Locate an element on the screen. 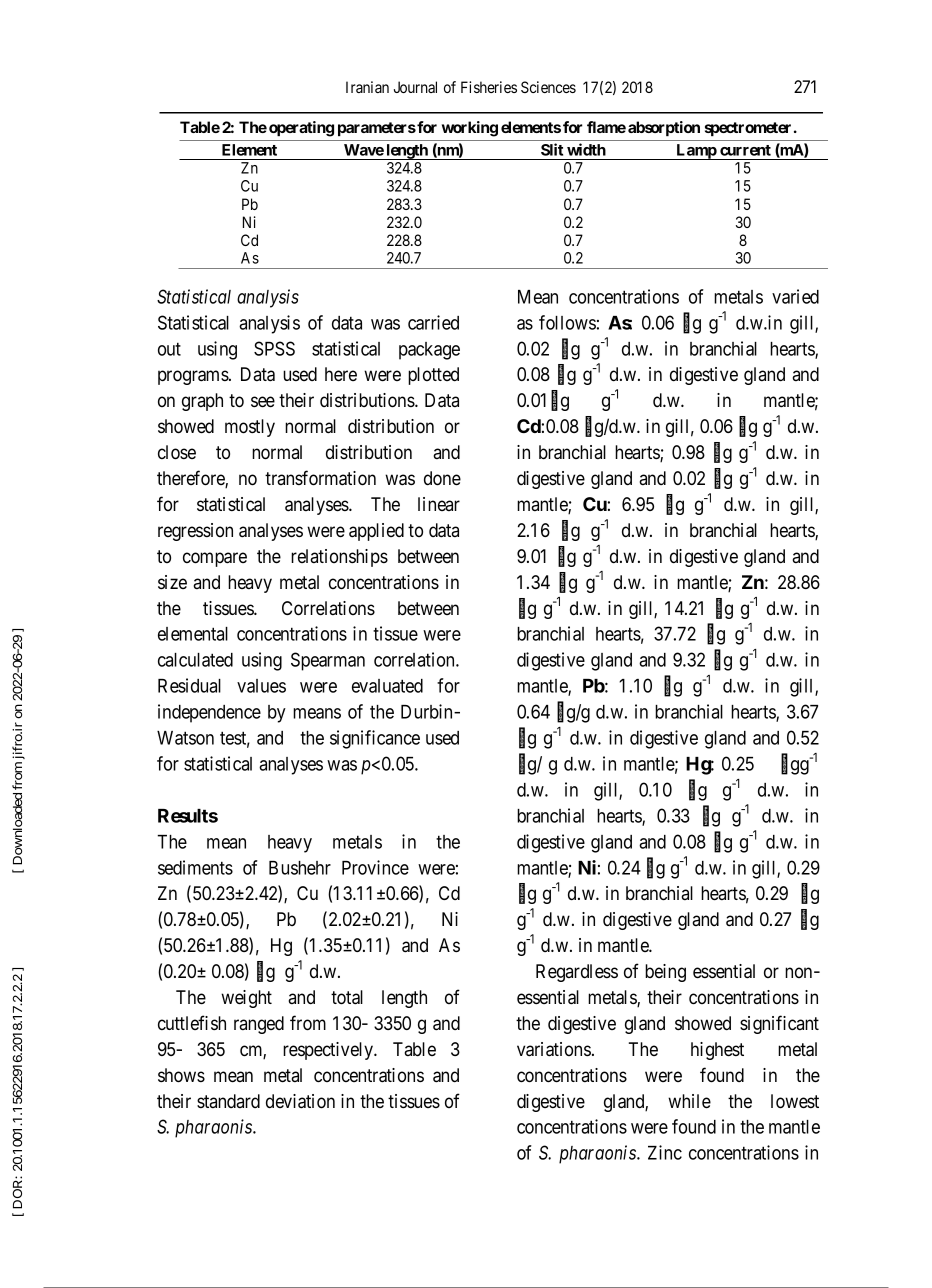 This screenshot has width=932, height=1288. SPSS is located at coordinates (274, 348).
